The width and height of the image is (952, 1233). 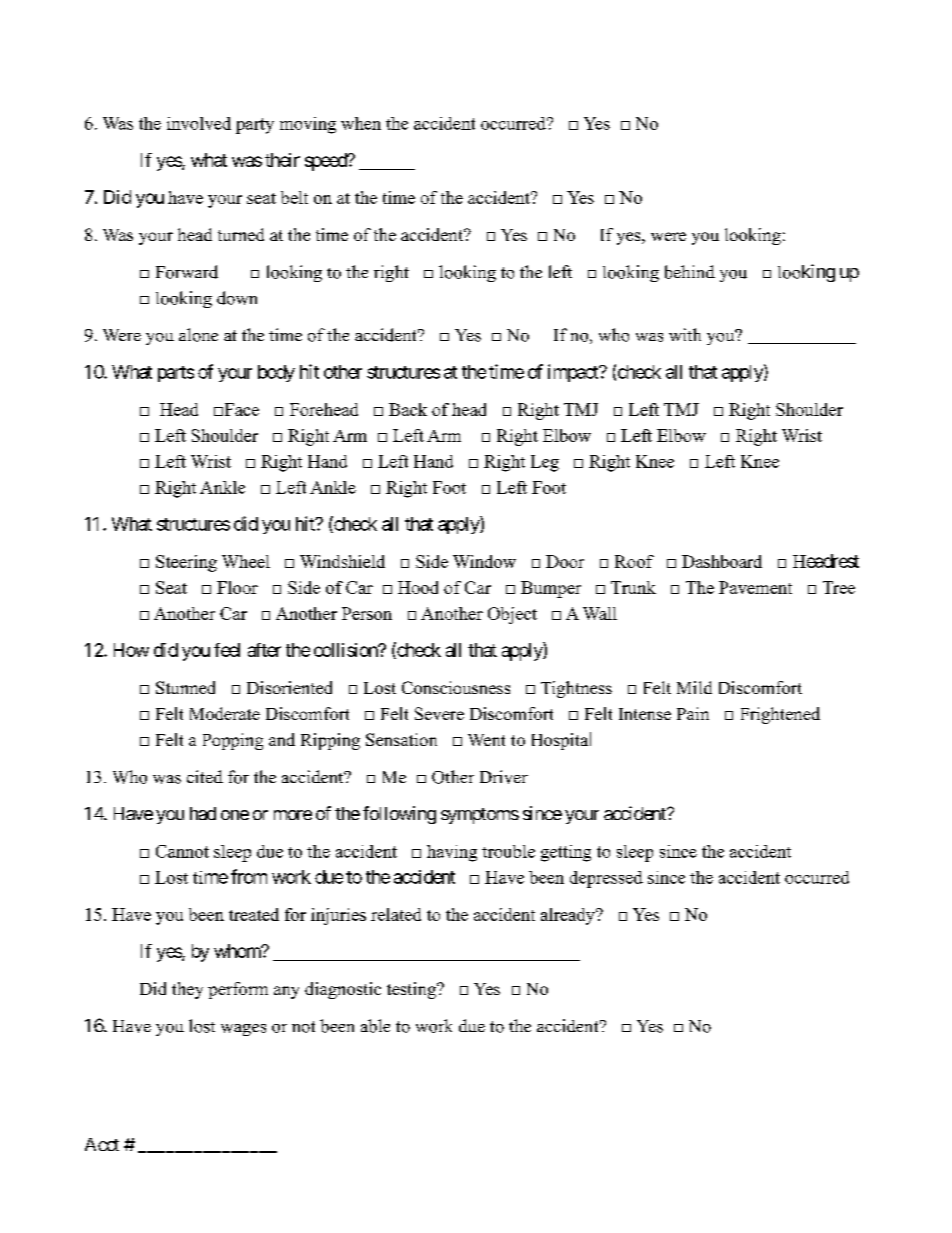 What do you see at coordinates (361, 123) in the image?
I see `when` at bounding box center [361, 123].
